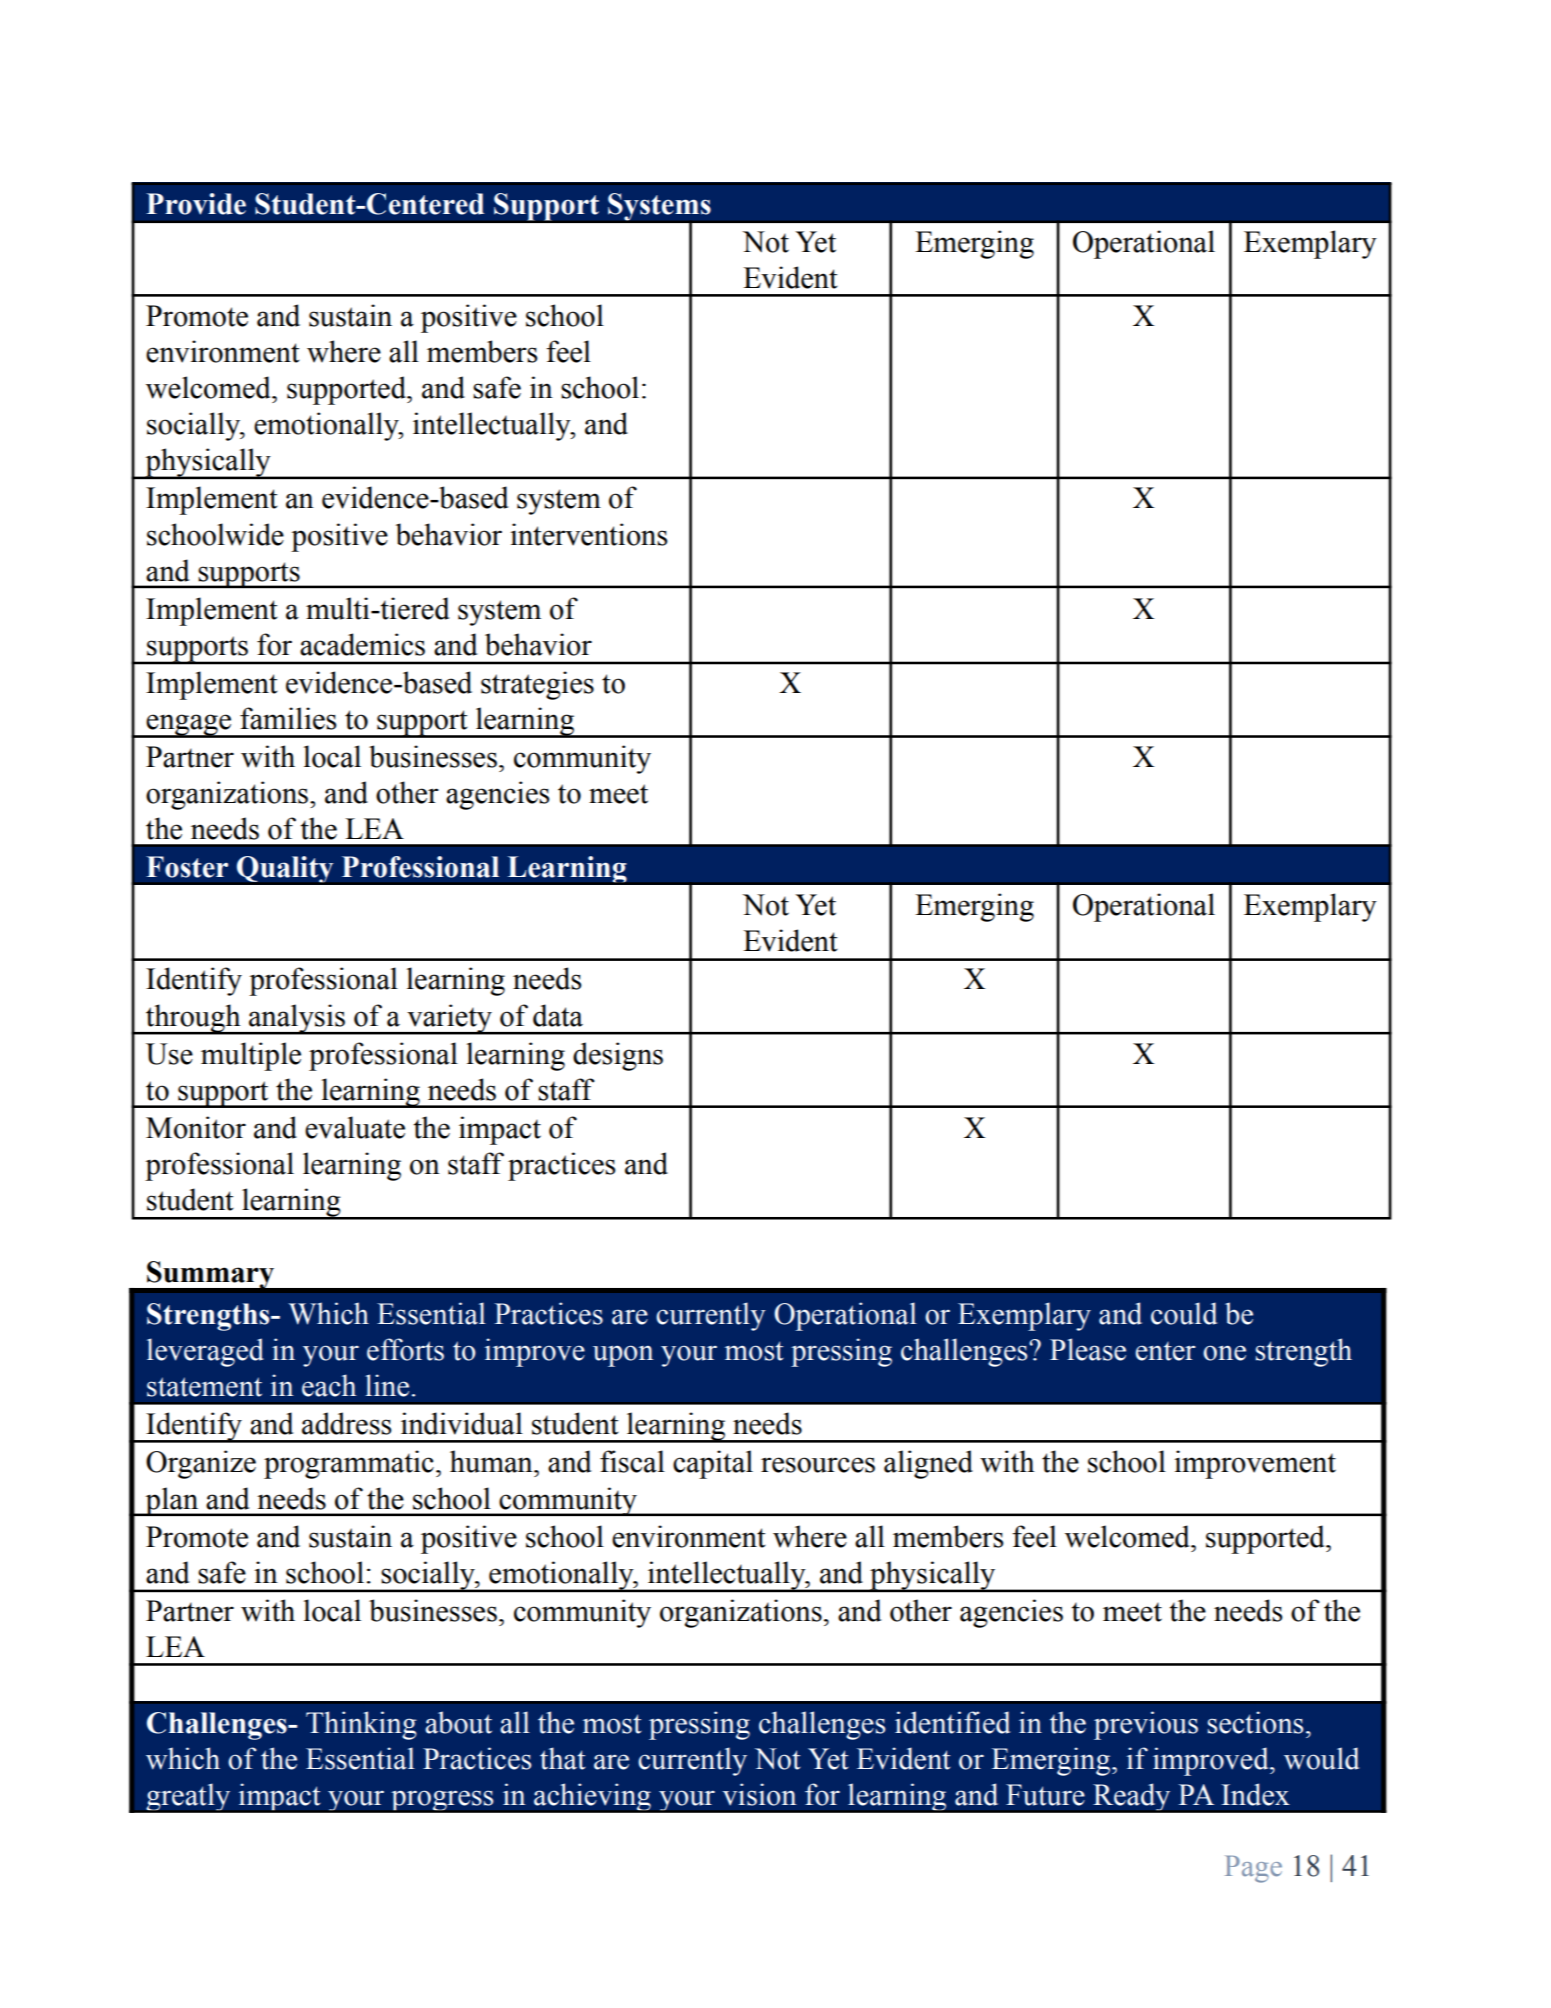  I want to click on capital, so click(713, 1464).
